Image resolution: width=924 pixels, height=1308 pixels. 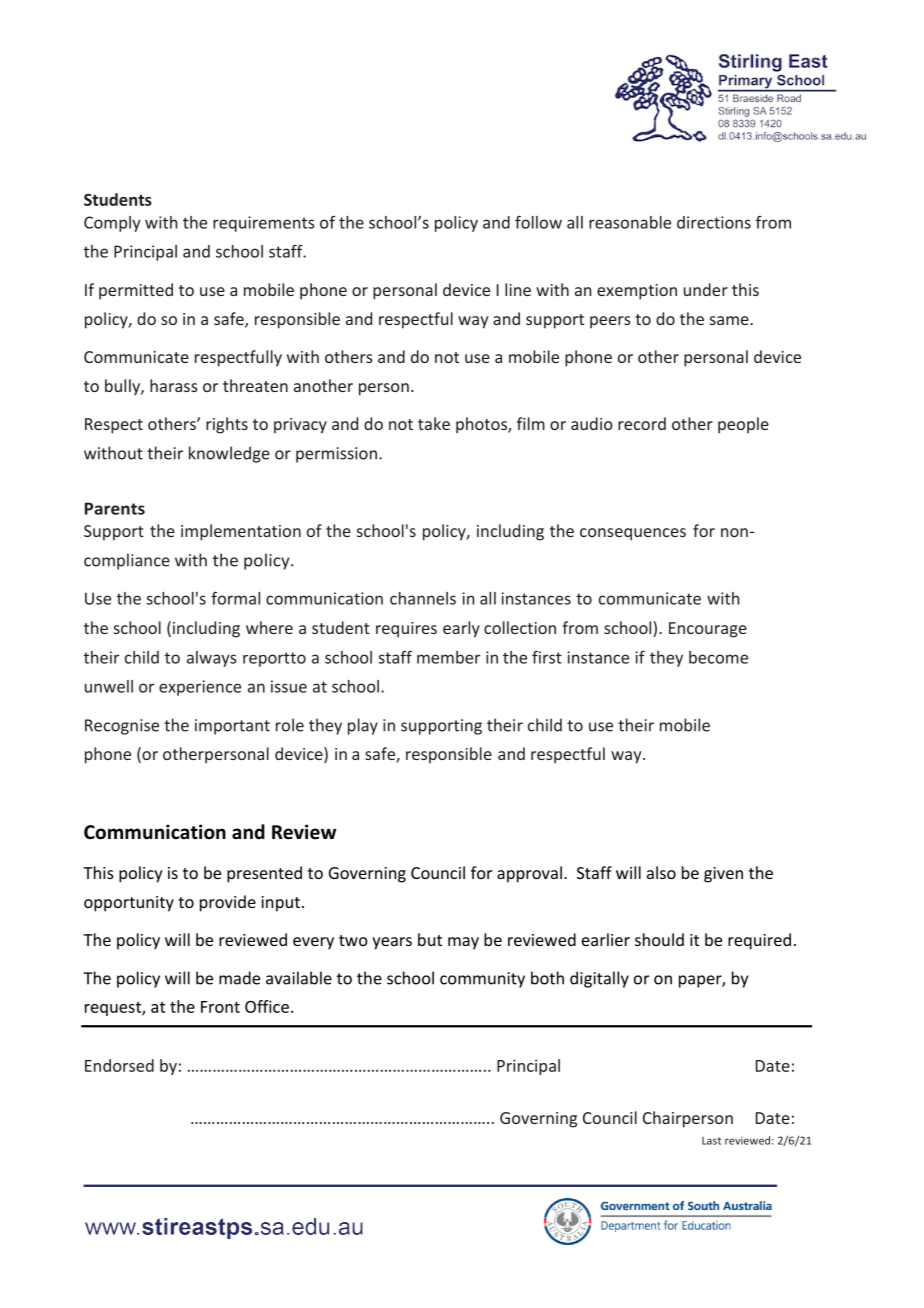 What do you see at coordinates (200, 688) in the image?
I see `experience` at bounding box center [200, 688].
